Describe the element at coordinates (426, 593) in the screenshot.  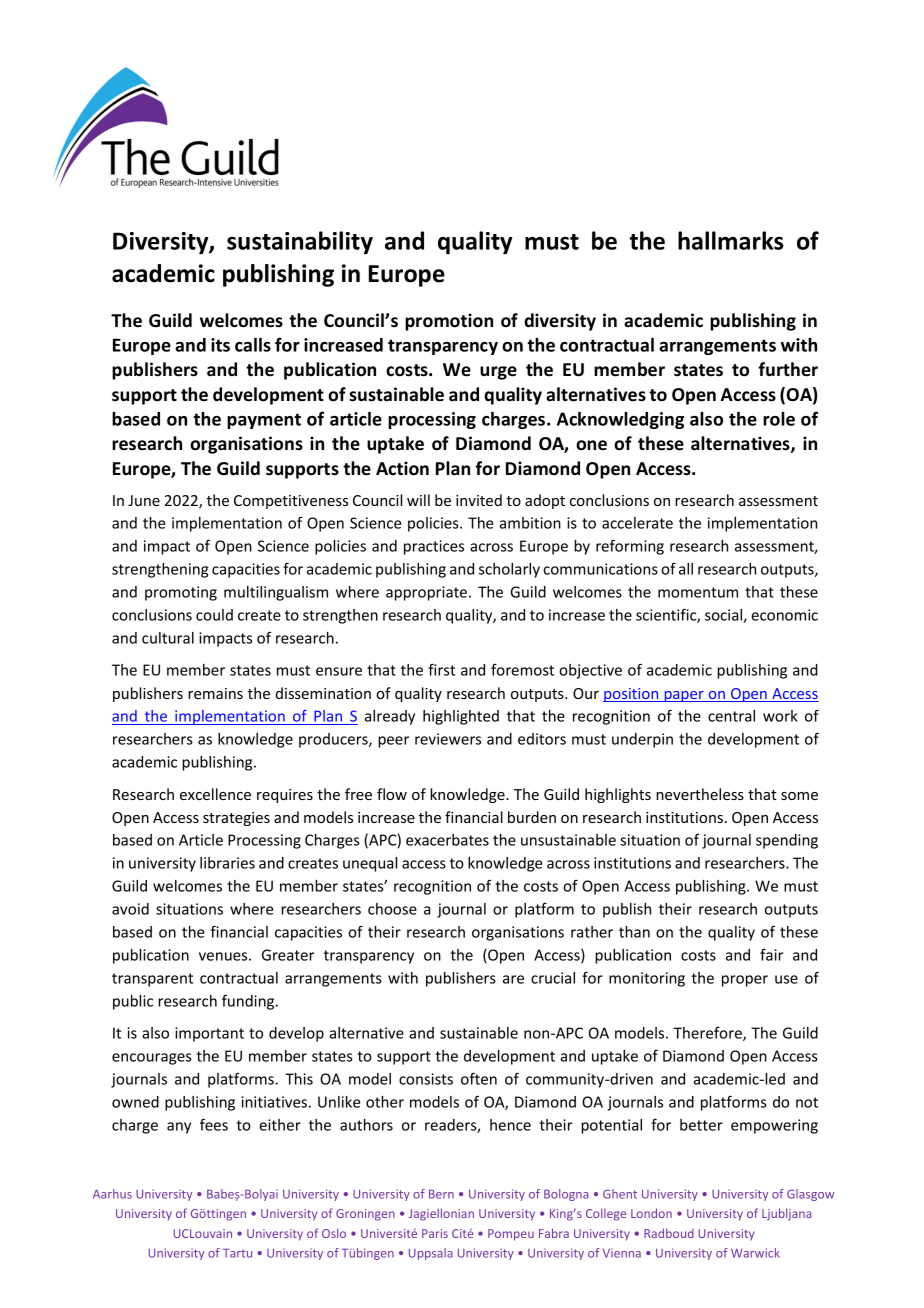
I see `appropriate` at that location.
